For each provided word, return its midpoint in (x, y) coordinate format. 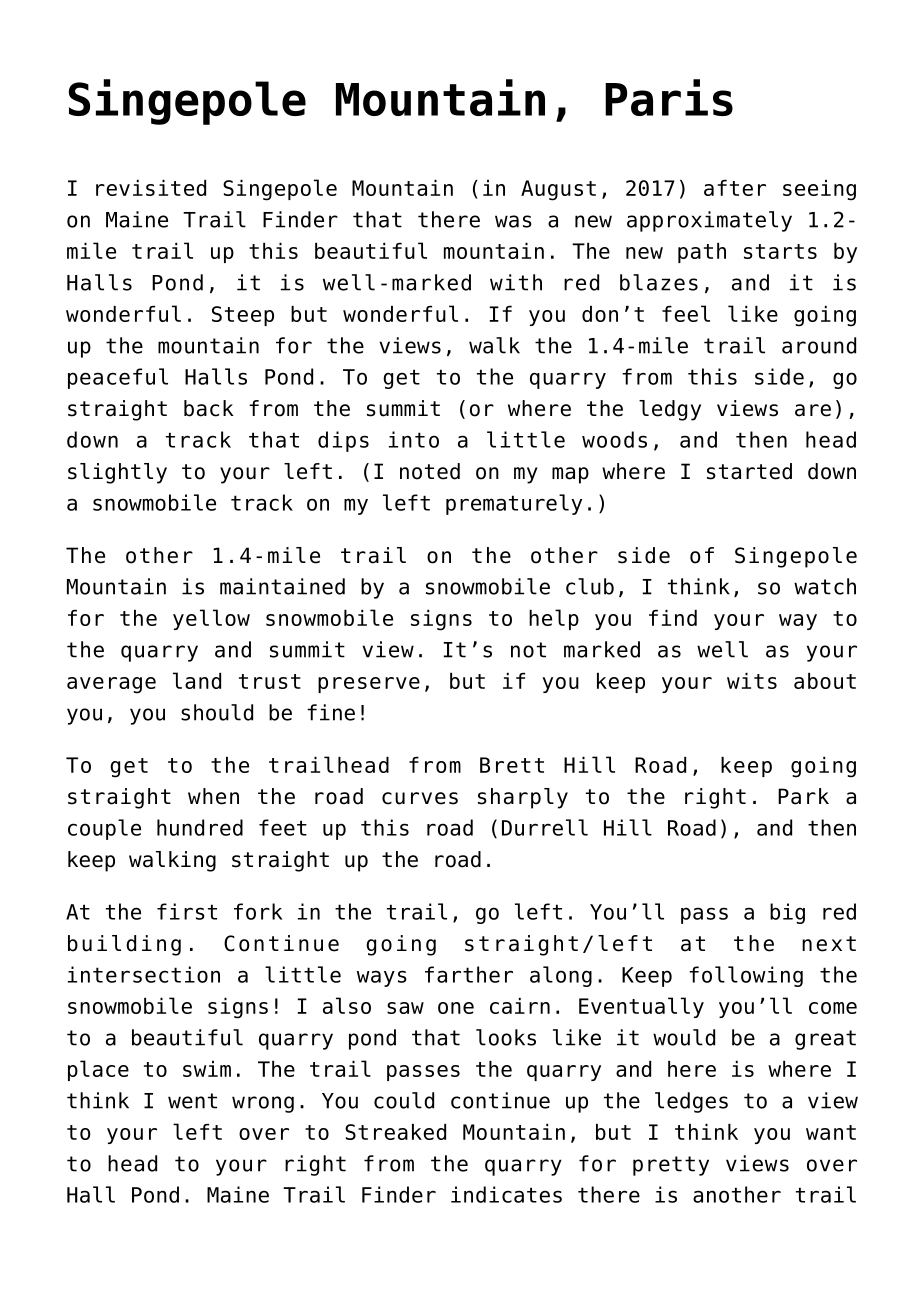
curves (420, 798)
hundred (200, 827)
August (558, 190)
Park (803, 796)
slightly (117, 473)
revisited (151, 188)
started (749, 471)
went (192, 1101)
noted (430, 471)
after (735, 188)
